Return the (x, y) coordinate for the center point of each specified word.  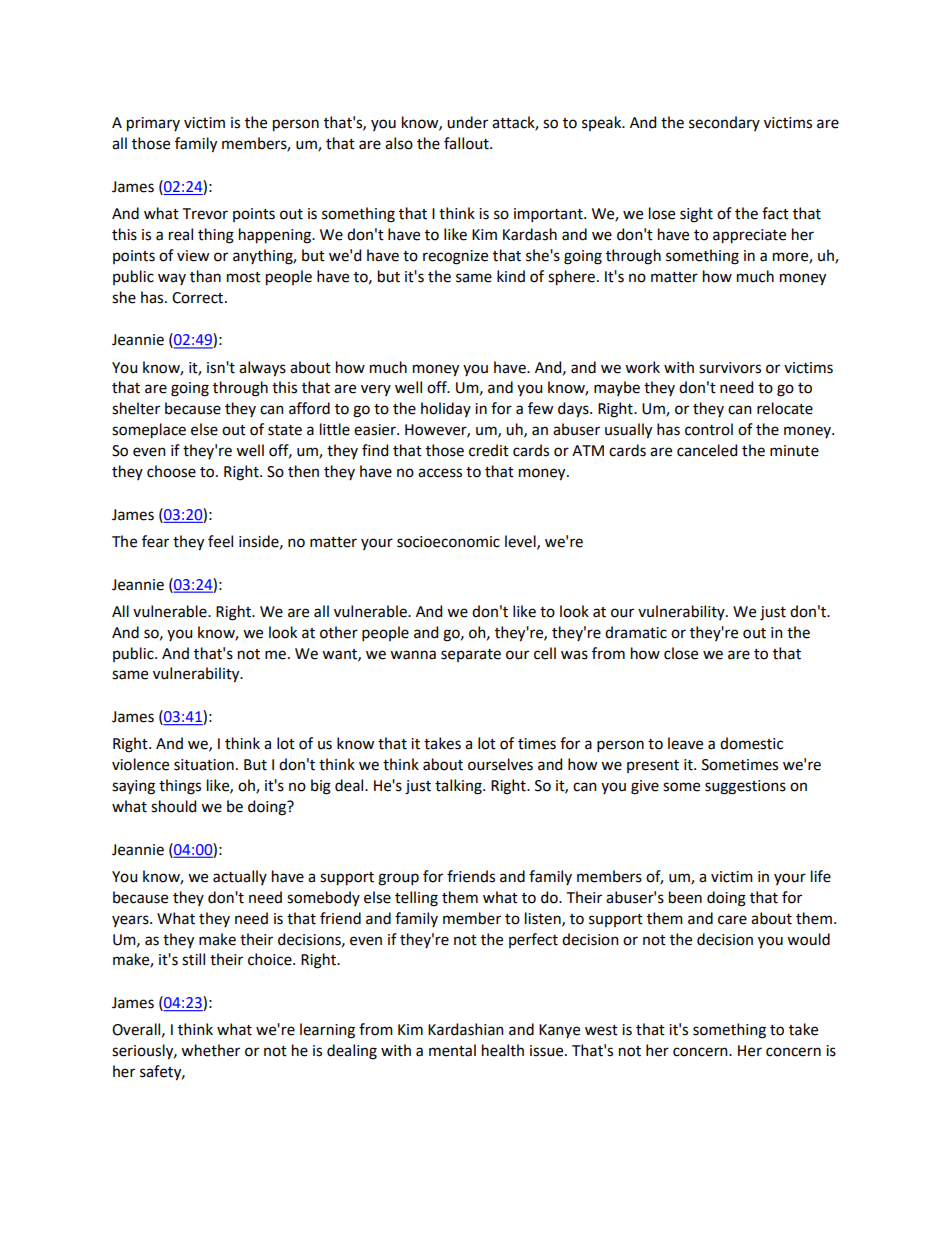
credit (489, 450)
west (601, 1030)
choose (171, 471)
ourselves (500, 764)
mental (452, 1050)
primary (153, 124)
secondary (724, 123)
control (709, 429)
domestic (751, 743)
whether (210, 1050)
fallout (467, 143)
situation (204, 765)
